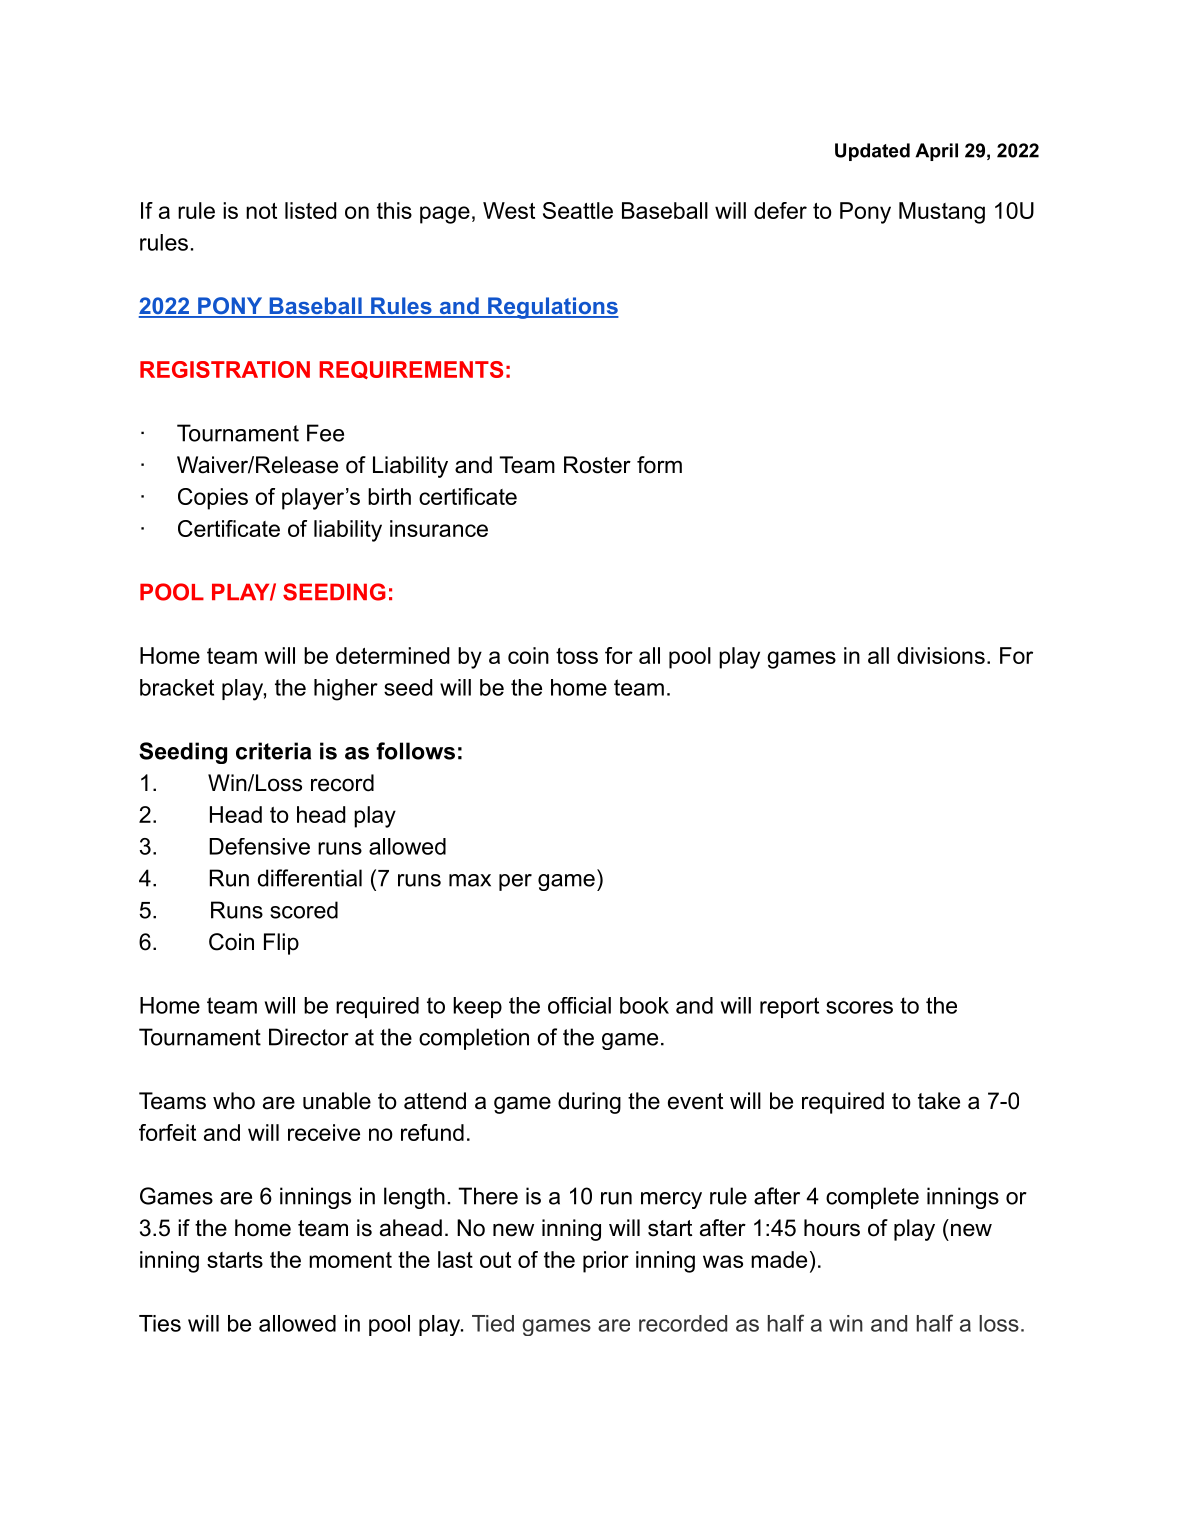 This document has height=1526, width=1179. I want to click on form, so click(659, 465).
